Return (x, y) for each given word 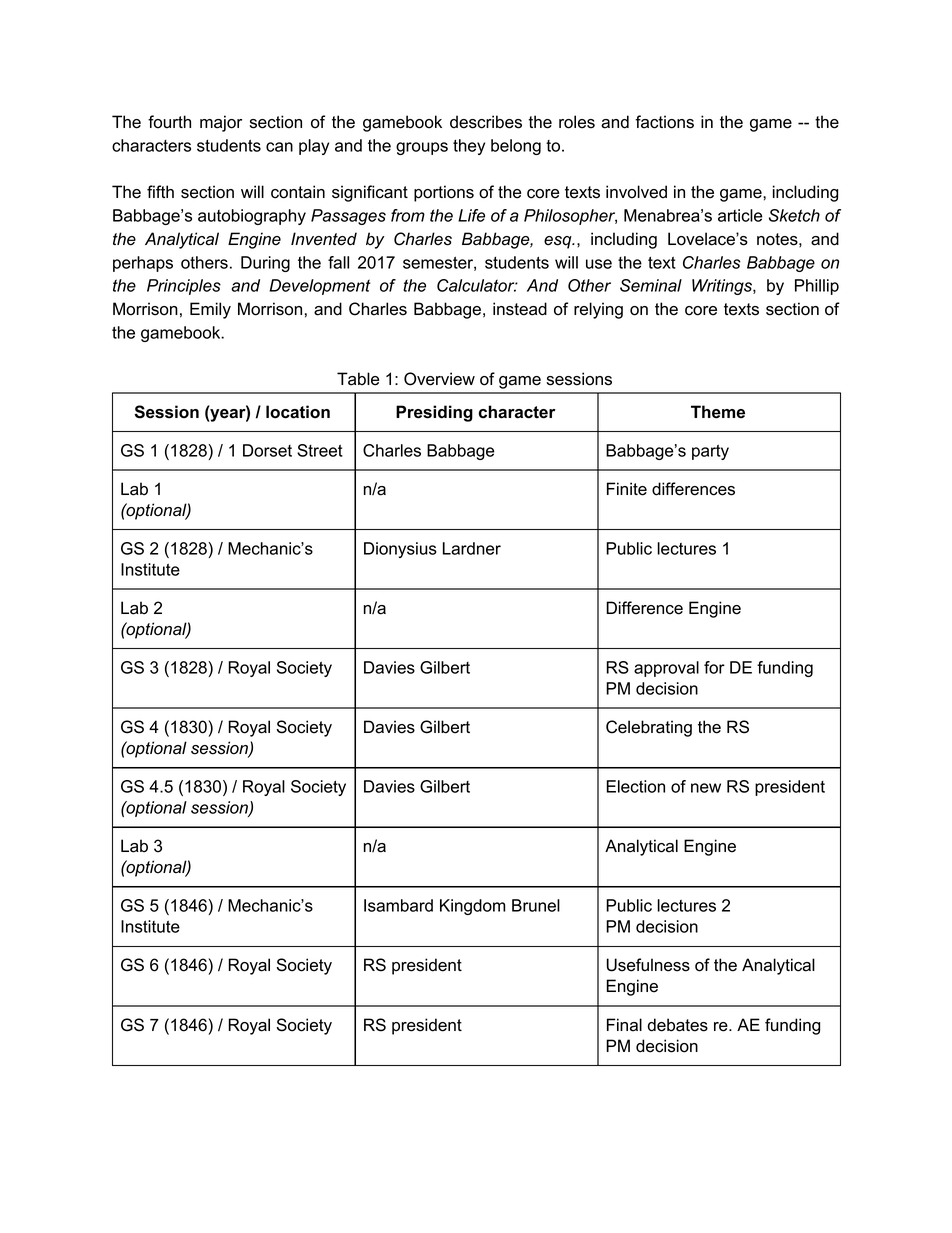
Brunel (536, 905)
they (469, 147)
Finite (627, 489)
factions (664, 122)
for (714, 667)
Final (624, 1025)
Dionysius (400, 550)
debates (678, 1025)
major (221, 123)
